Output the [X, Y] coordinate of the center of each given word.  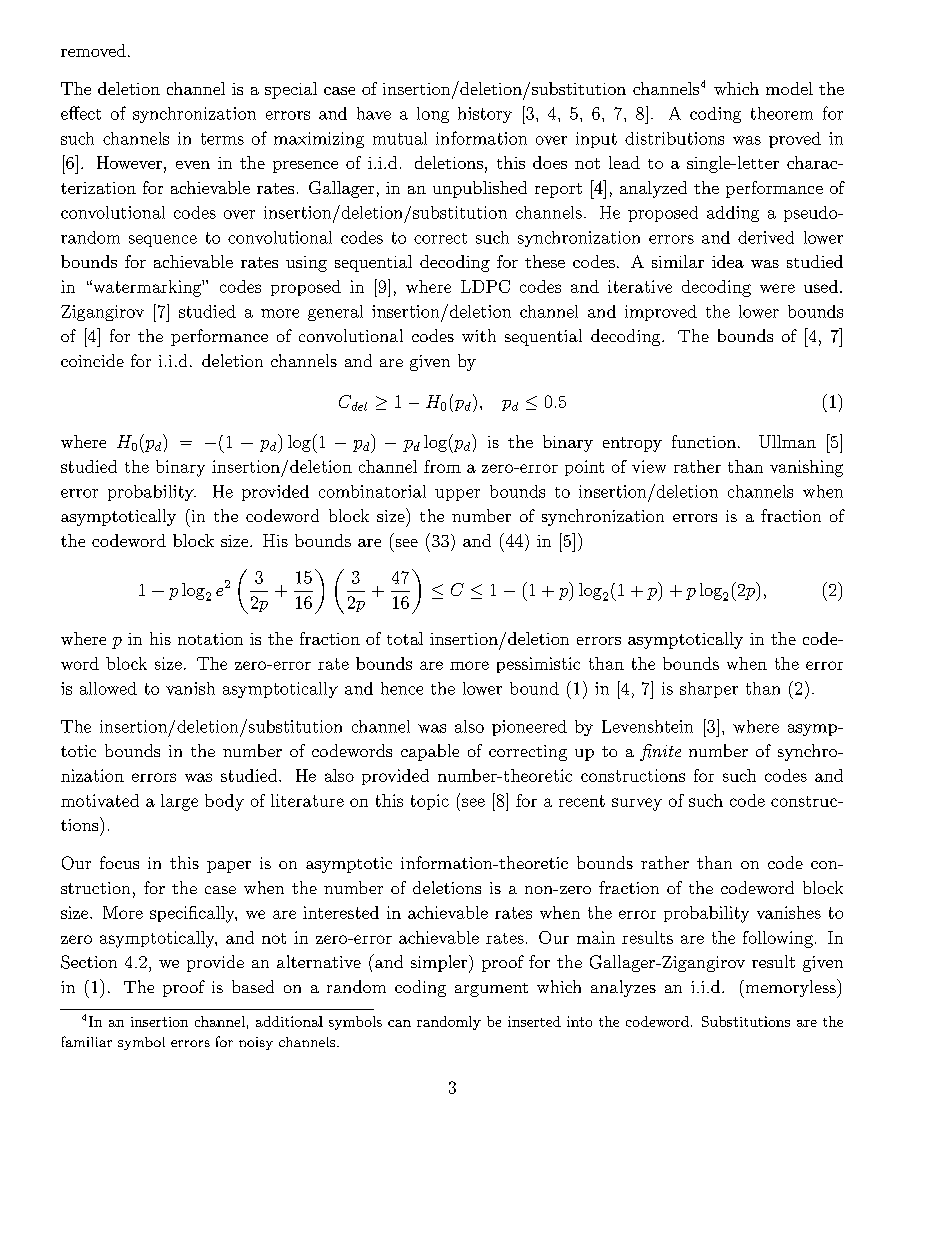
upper [457, 495]
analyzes [623, 988]
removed [93, 50]
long [433, 115]
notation [210, 639]
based [253, 986]
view [649, 466]
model [789, 88]
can [399, 1023]
